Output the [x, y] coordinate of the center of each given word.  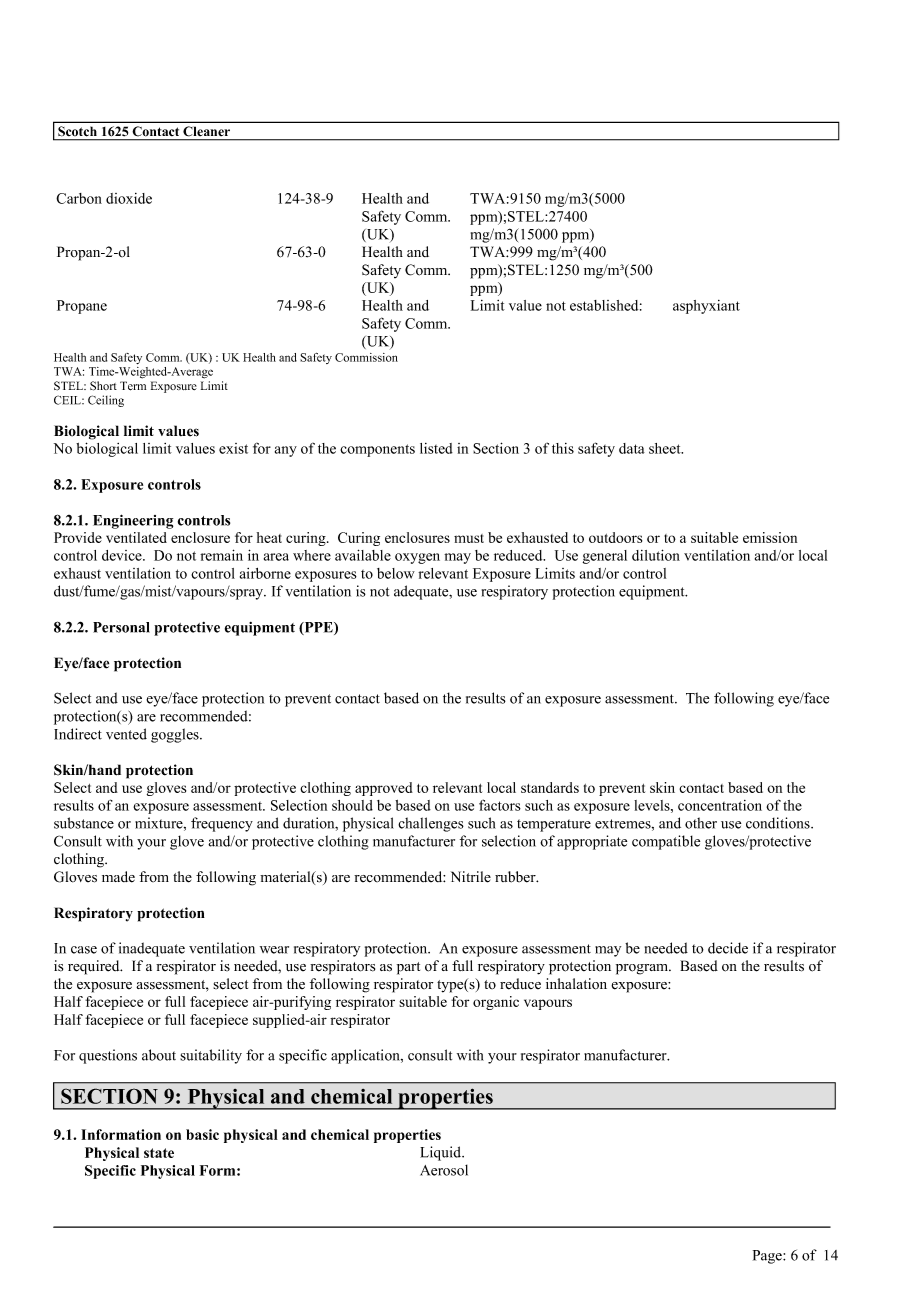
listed [436, 448]
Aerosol [444, 1170]
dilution [656, 555]
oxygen [417, 558]
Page [768, 1257]
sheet [666, 448]
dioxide [129, 198]
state [159, 1153]
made [118, 877]
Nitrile [471, 877]
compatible [666, 842]
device [123, 555]
